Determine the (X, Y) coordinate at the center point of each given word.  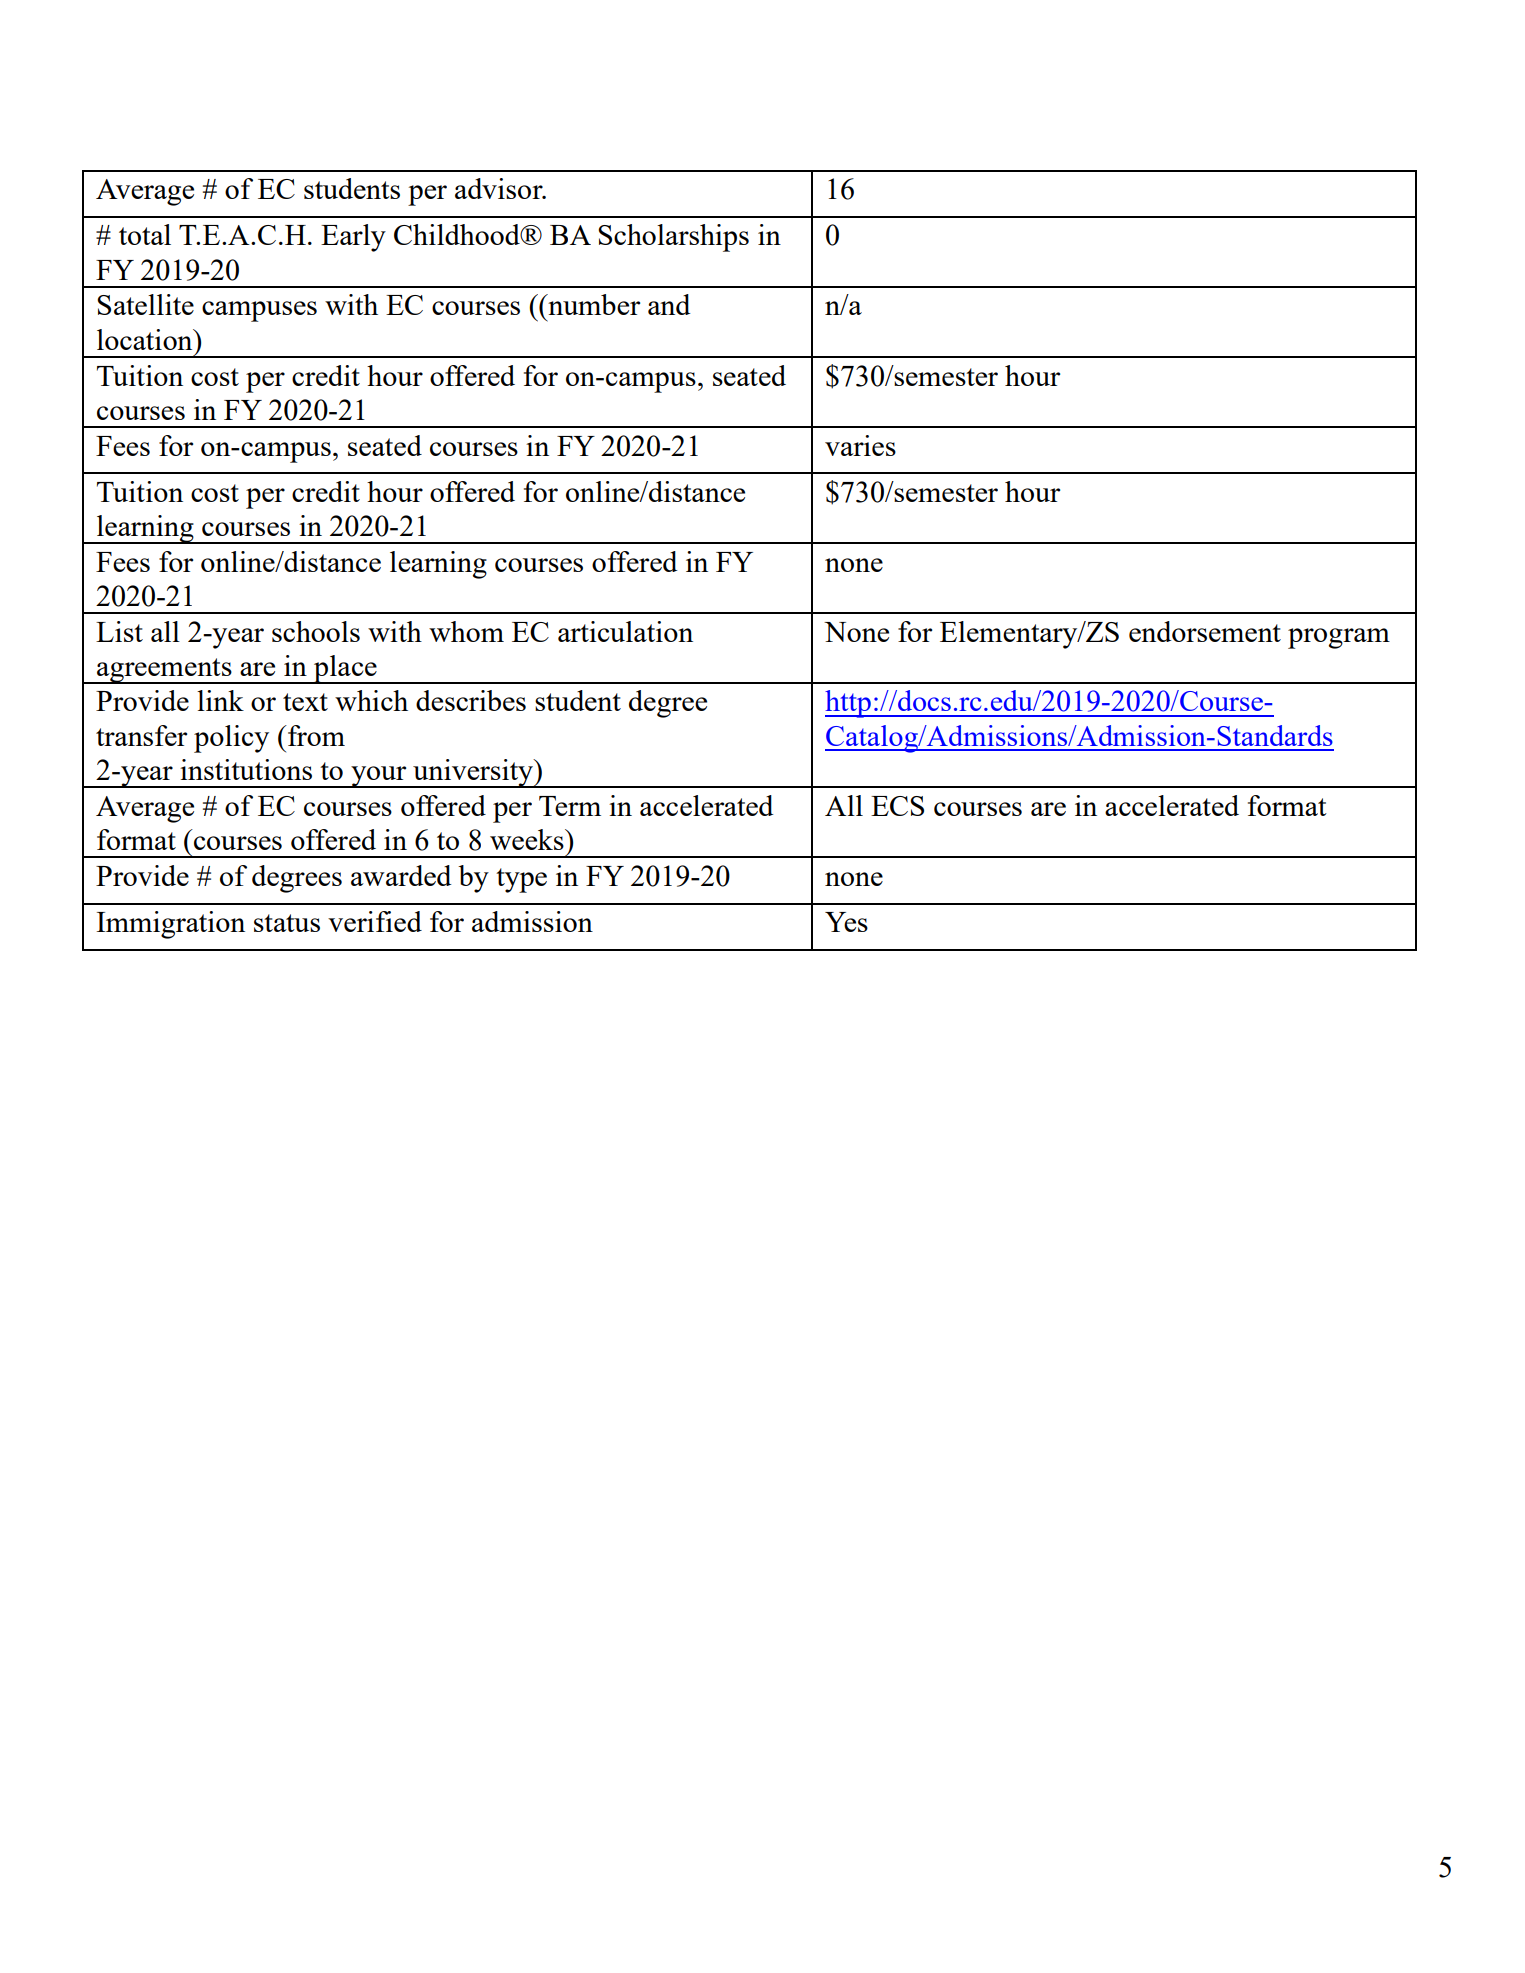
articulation (625, 631)
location (146, 339)
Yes (846, 922)
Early (353, 238)
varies (860, 445)
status (287, 923)
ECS (897, 806)
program (1339, 638)
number (593, 304)
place (345, 669)
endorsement (1205, 631)
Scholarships (673, 238)
